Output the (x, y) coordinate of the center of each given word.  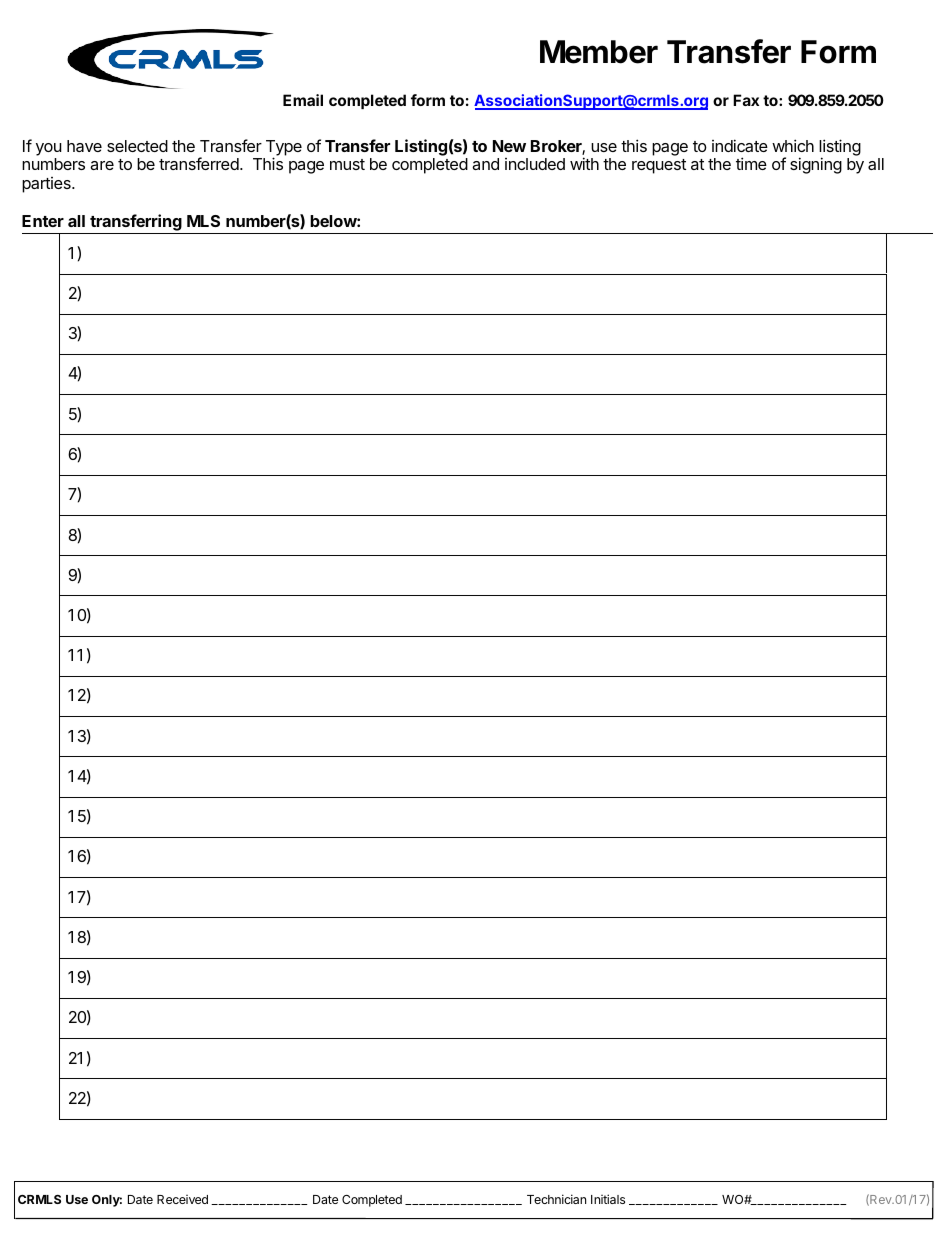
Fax (746, 100)
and (485, 164)
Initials (608, 1199)
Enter (43, 221)
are (102, 165)
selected (137, 146)
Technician (556, 1199)
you (49, 149)
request (659, 166)
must (347, 164)
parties (47, 185)
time (751, 163)
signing (816, 165)
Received (182, 1199)
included (535, 164)
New (509, 146)
